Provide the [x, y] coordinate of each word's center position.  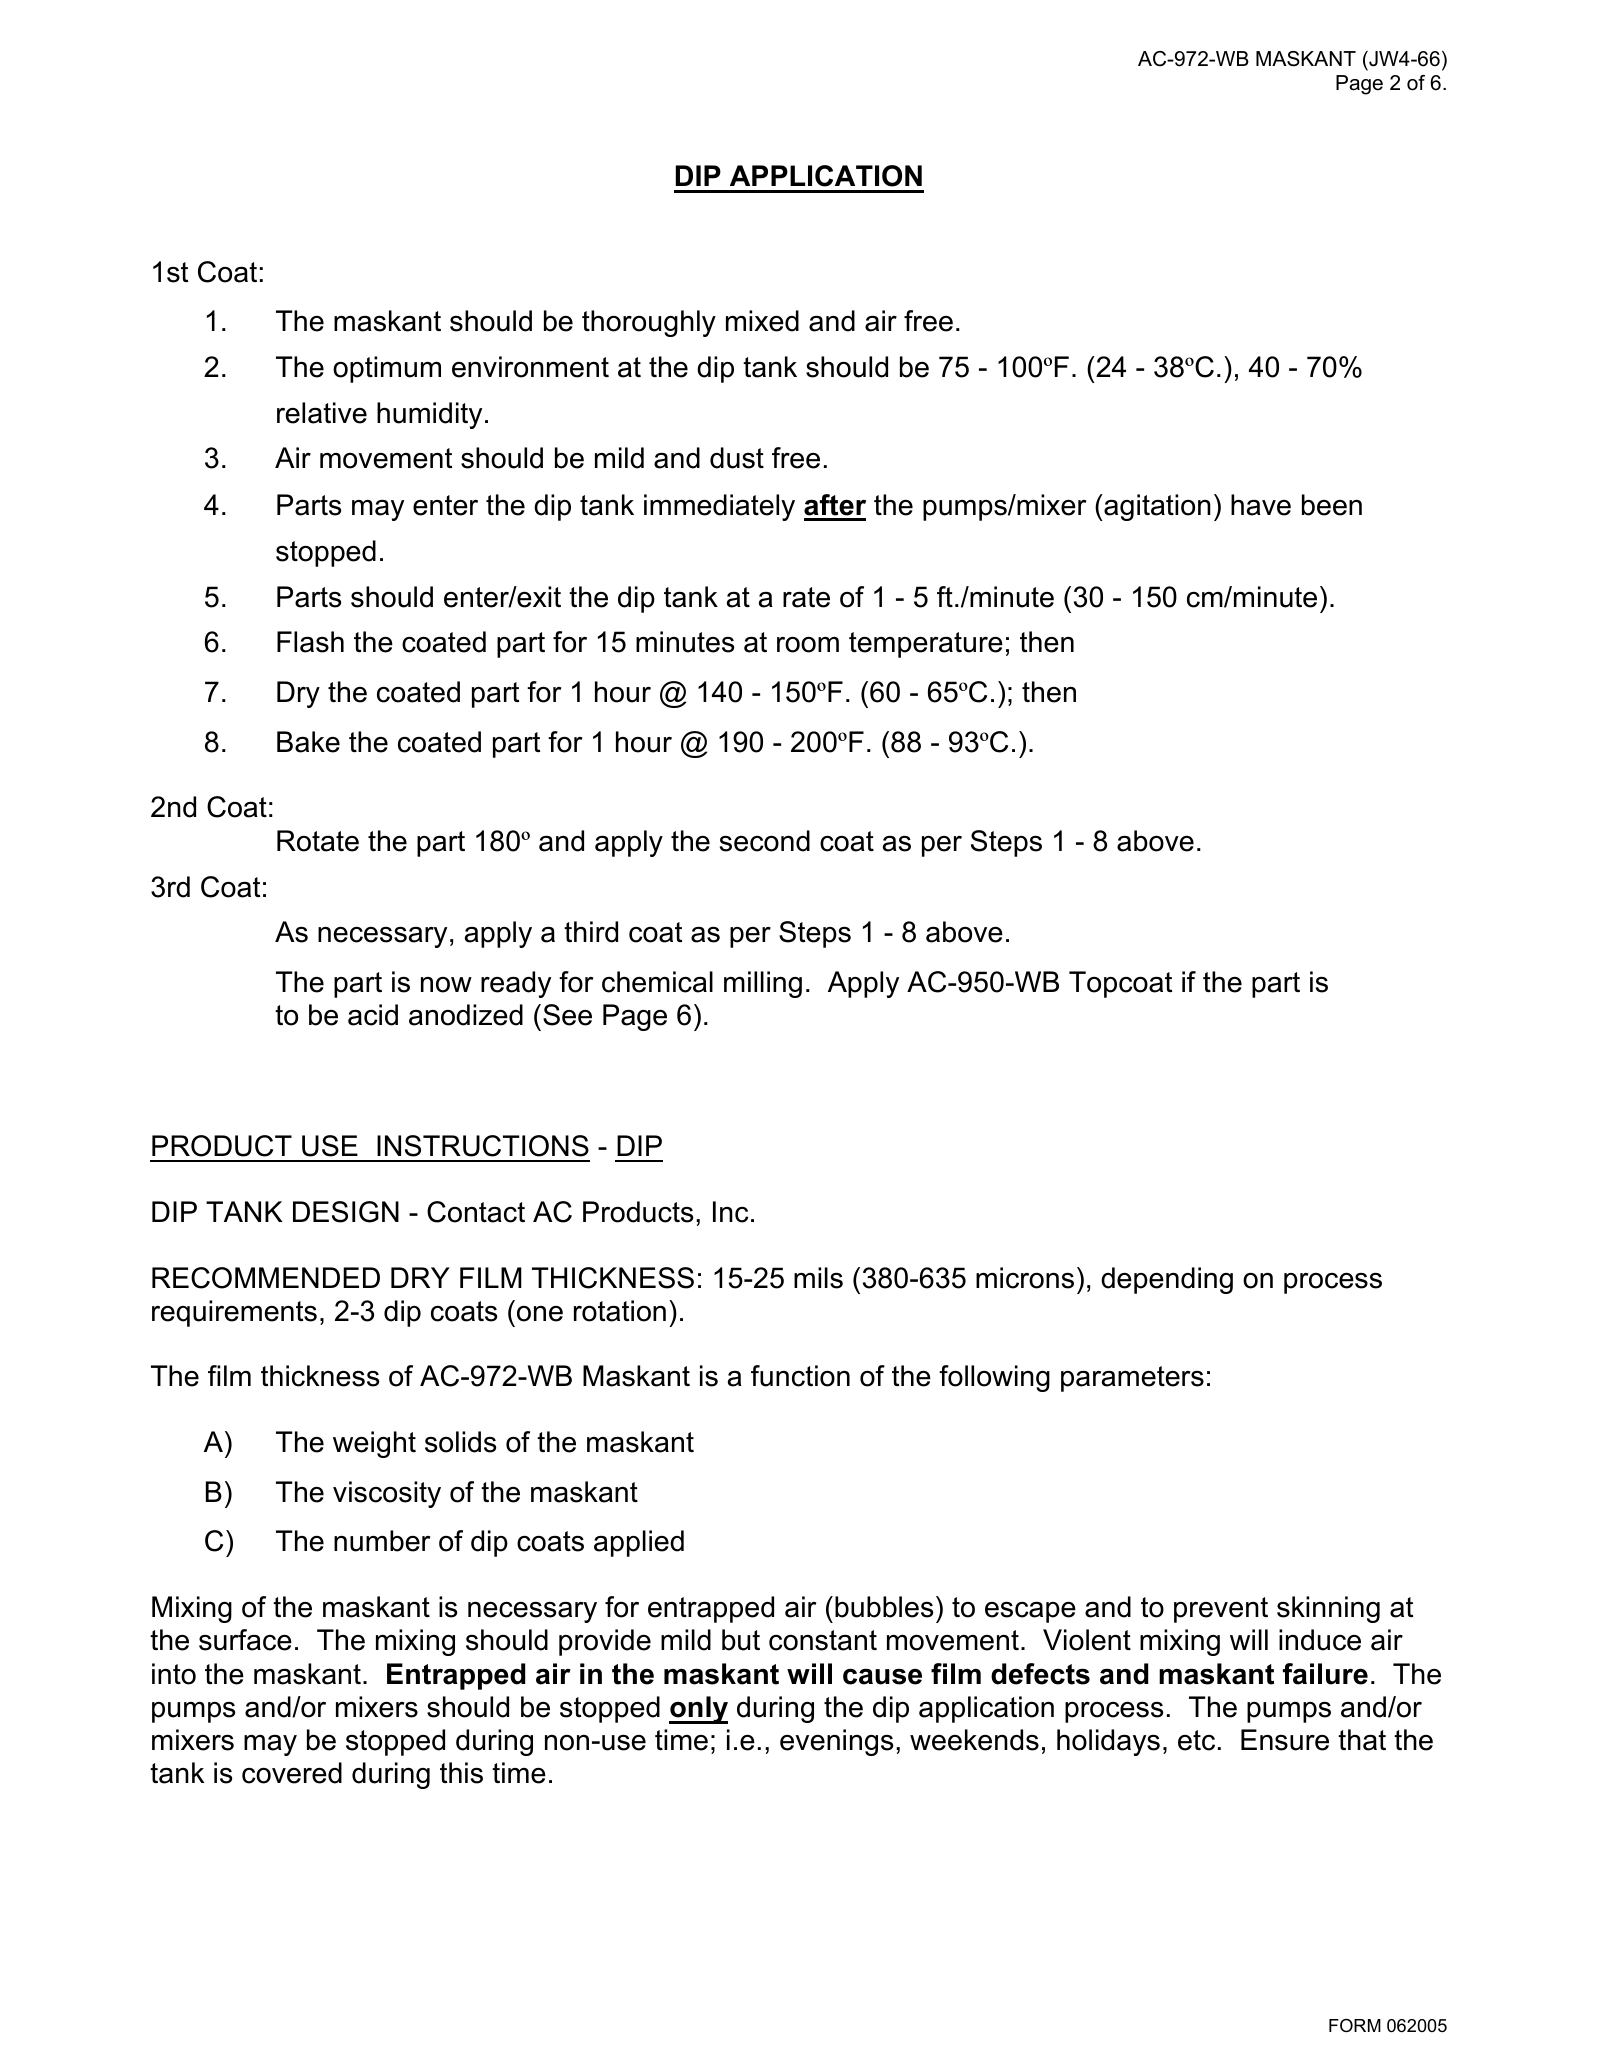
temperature [926, 645]
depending [1167, 1280]
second [765, 841]
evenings [836, 1742]
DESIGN [346, 1212]
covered [292, 1773]
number [382, 1541]
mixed [762, 321]
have [1261, 505]
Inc [730, 1212]
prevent [1221, 1610]
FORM [1355, 2025]
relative [322, 413]
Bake [308, 742]
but [741, 1640]
